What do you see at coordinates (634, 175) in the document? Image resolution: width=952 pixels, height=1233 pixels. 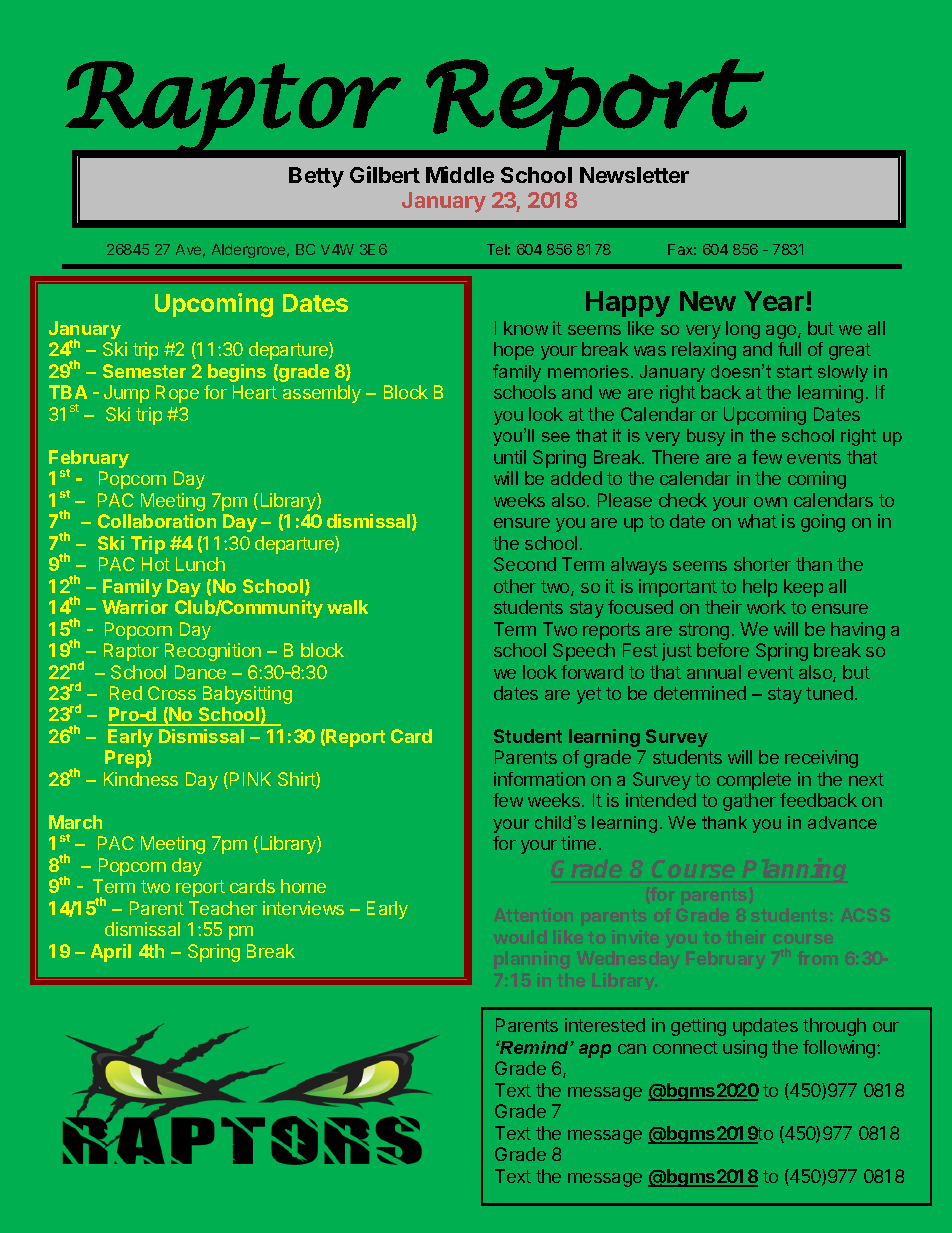 I see `Newsletter` at bounding box center [634, 175].
